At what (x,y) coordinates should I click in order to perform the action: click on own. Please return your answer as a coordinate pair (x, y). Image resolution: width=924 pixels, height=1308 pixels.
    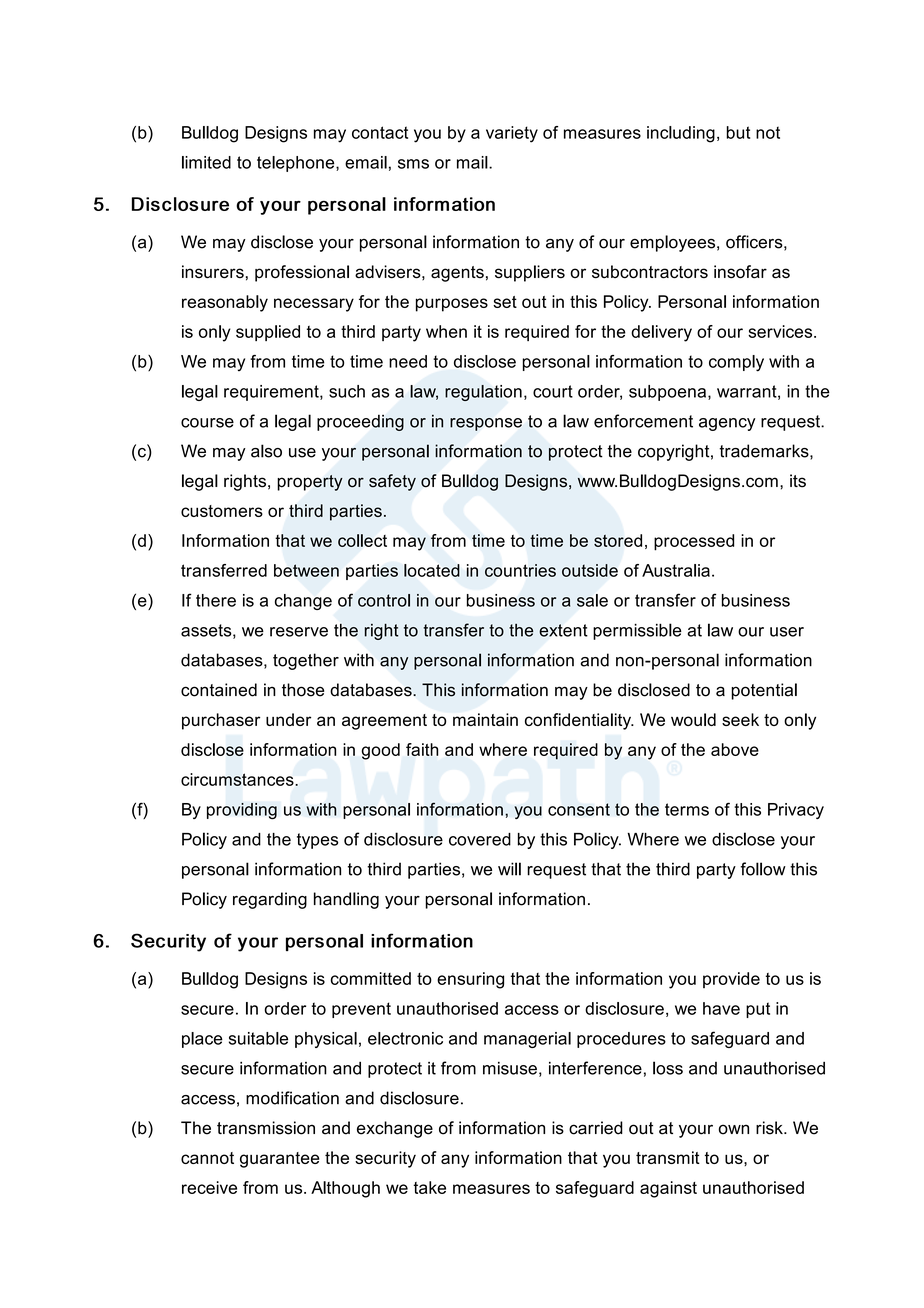
    Looking at the image, I should click on (734, 1129).
